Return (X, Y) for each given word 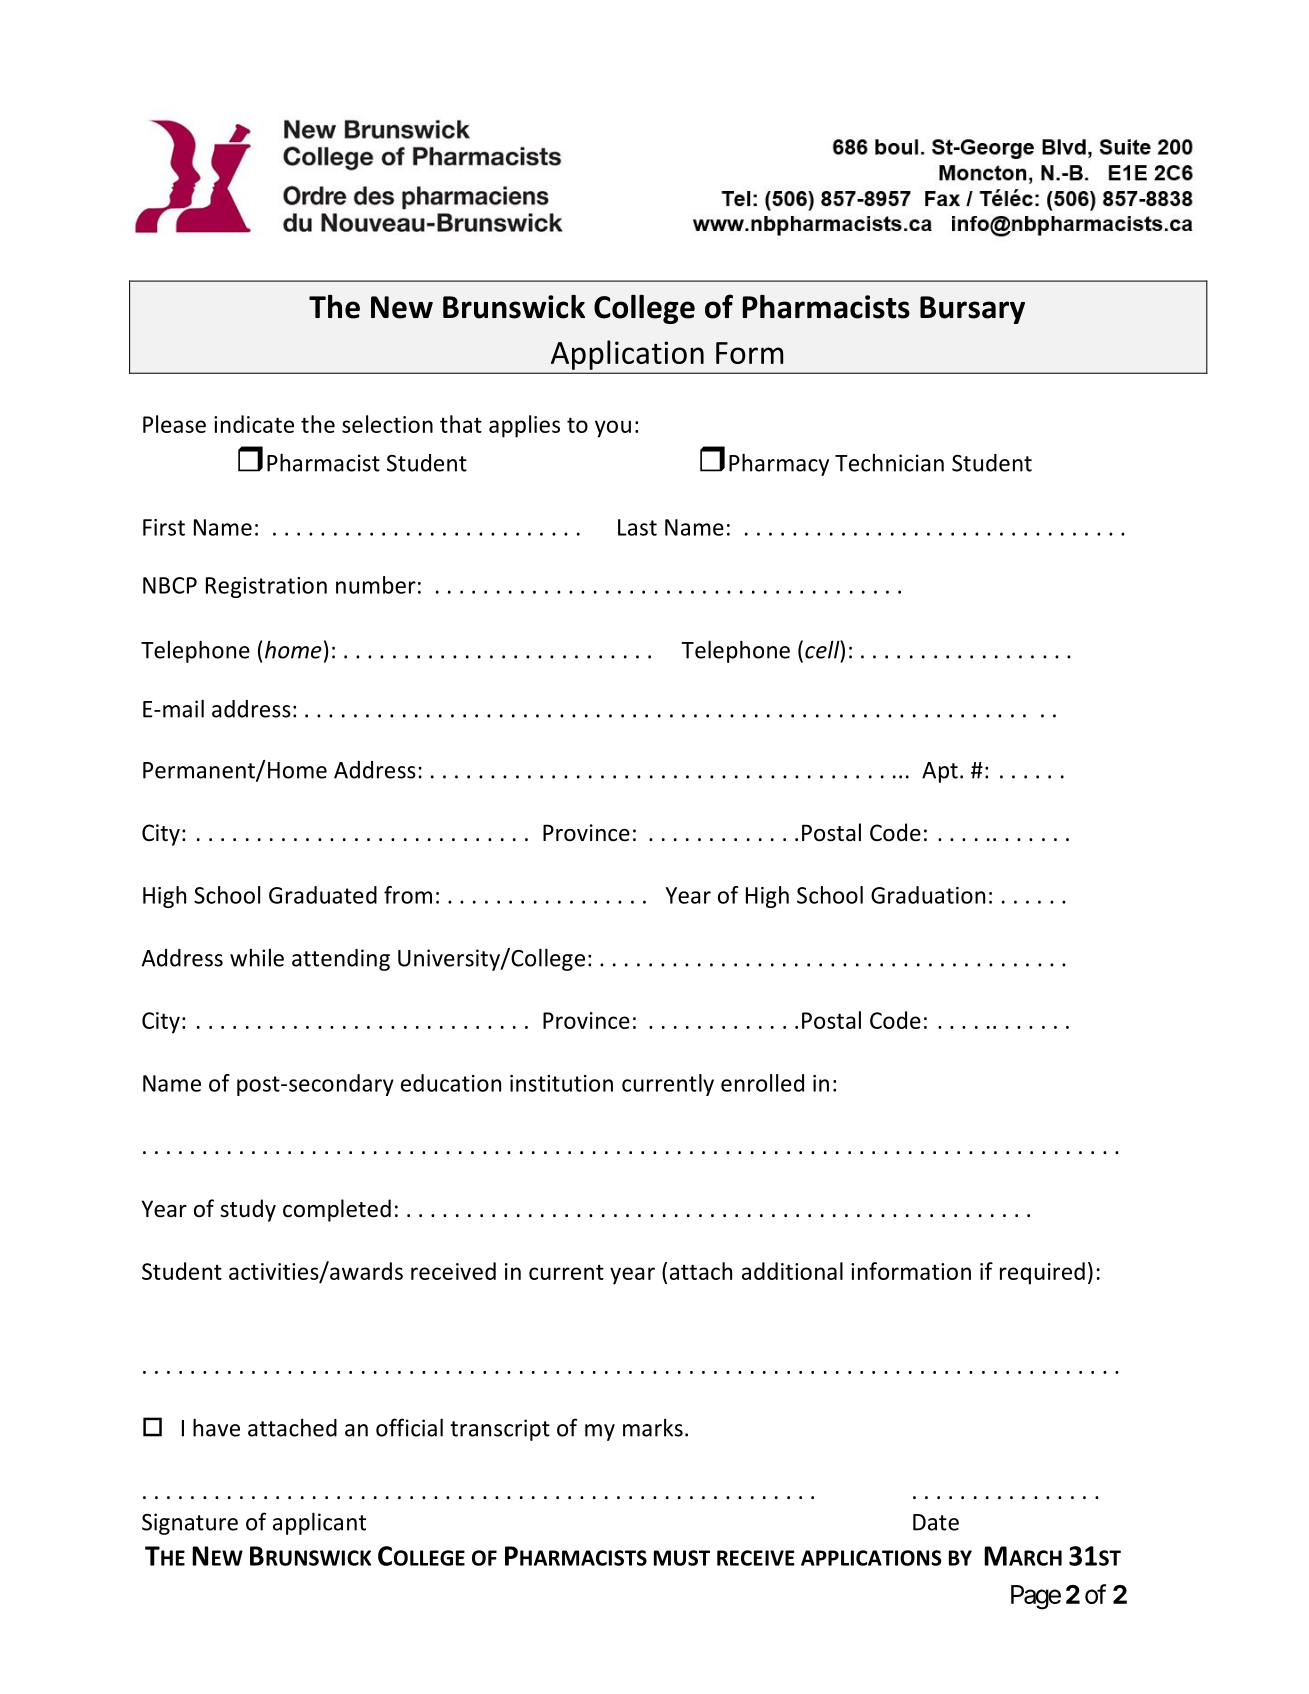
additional (792, 1271)
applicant (319, 1523)
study (248, 1210)
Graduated (323, 895)
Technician (889, 463)
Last (637, 527)
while (257, 958)
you (613, 429)
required (1042, 1273)
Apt (940, 772)
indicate (254, 424)
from (408, 895)
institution (561, 1083)
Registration (266, 587)
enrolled (762, 1083)
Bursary (972, 310)
